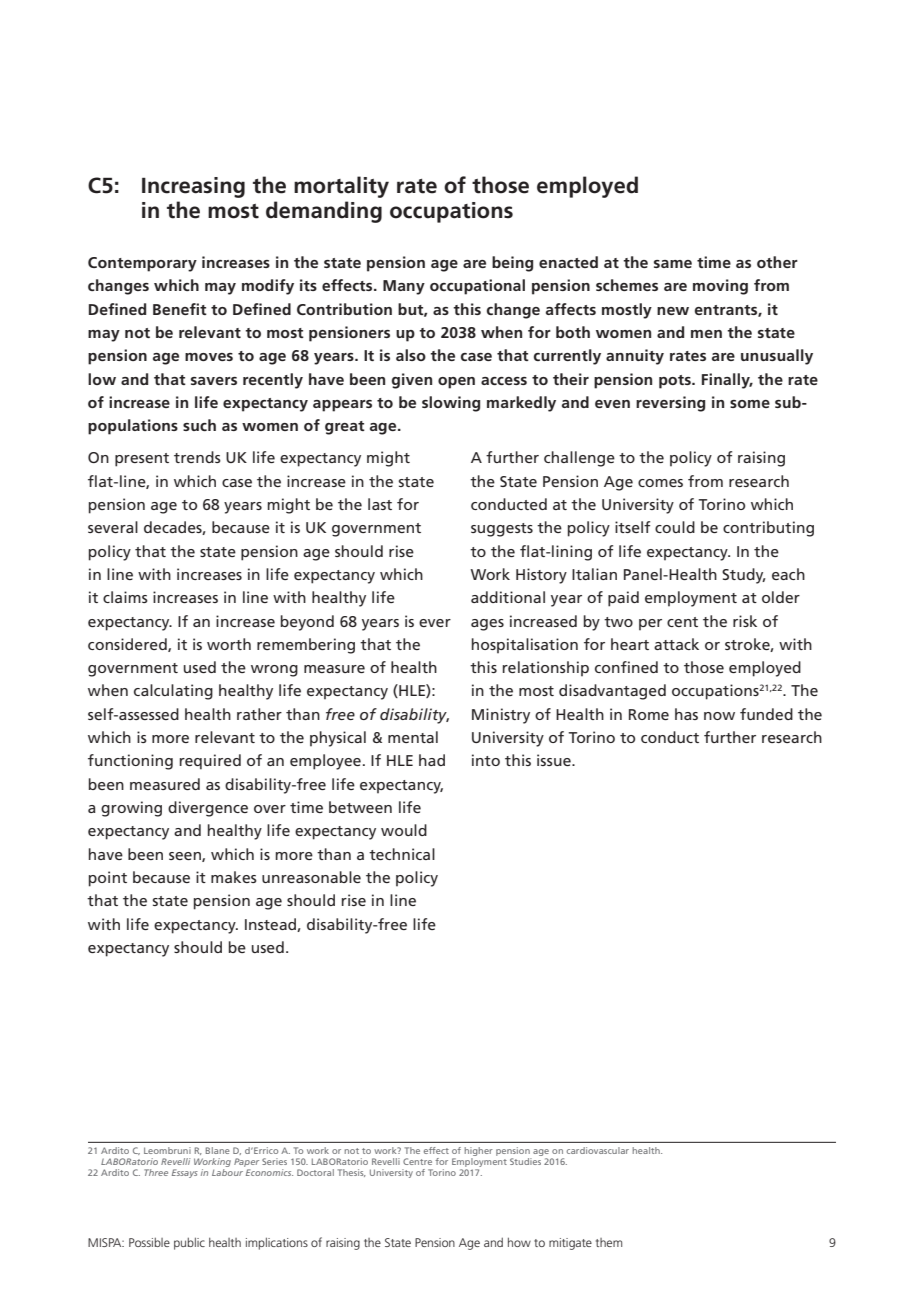 The image size is (924, 1308). What do you see at coordinates (189, 1243) in the image?
I see `public` at bounding box center [189, 1243].
